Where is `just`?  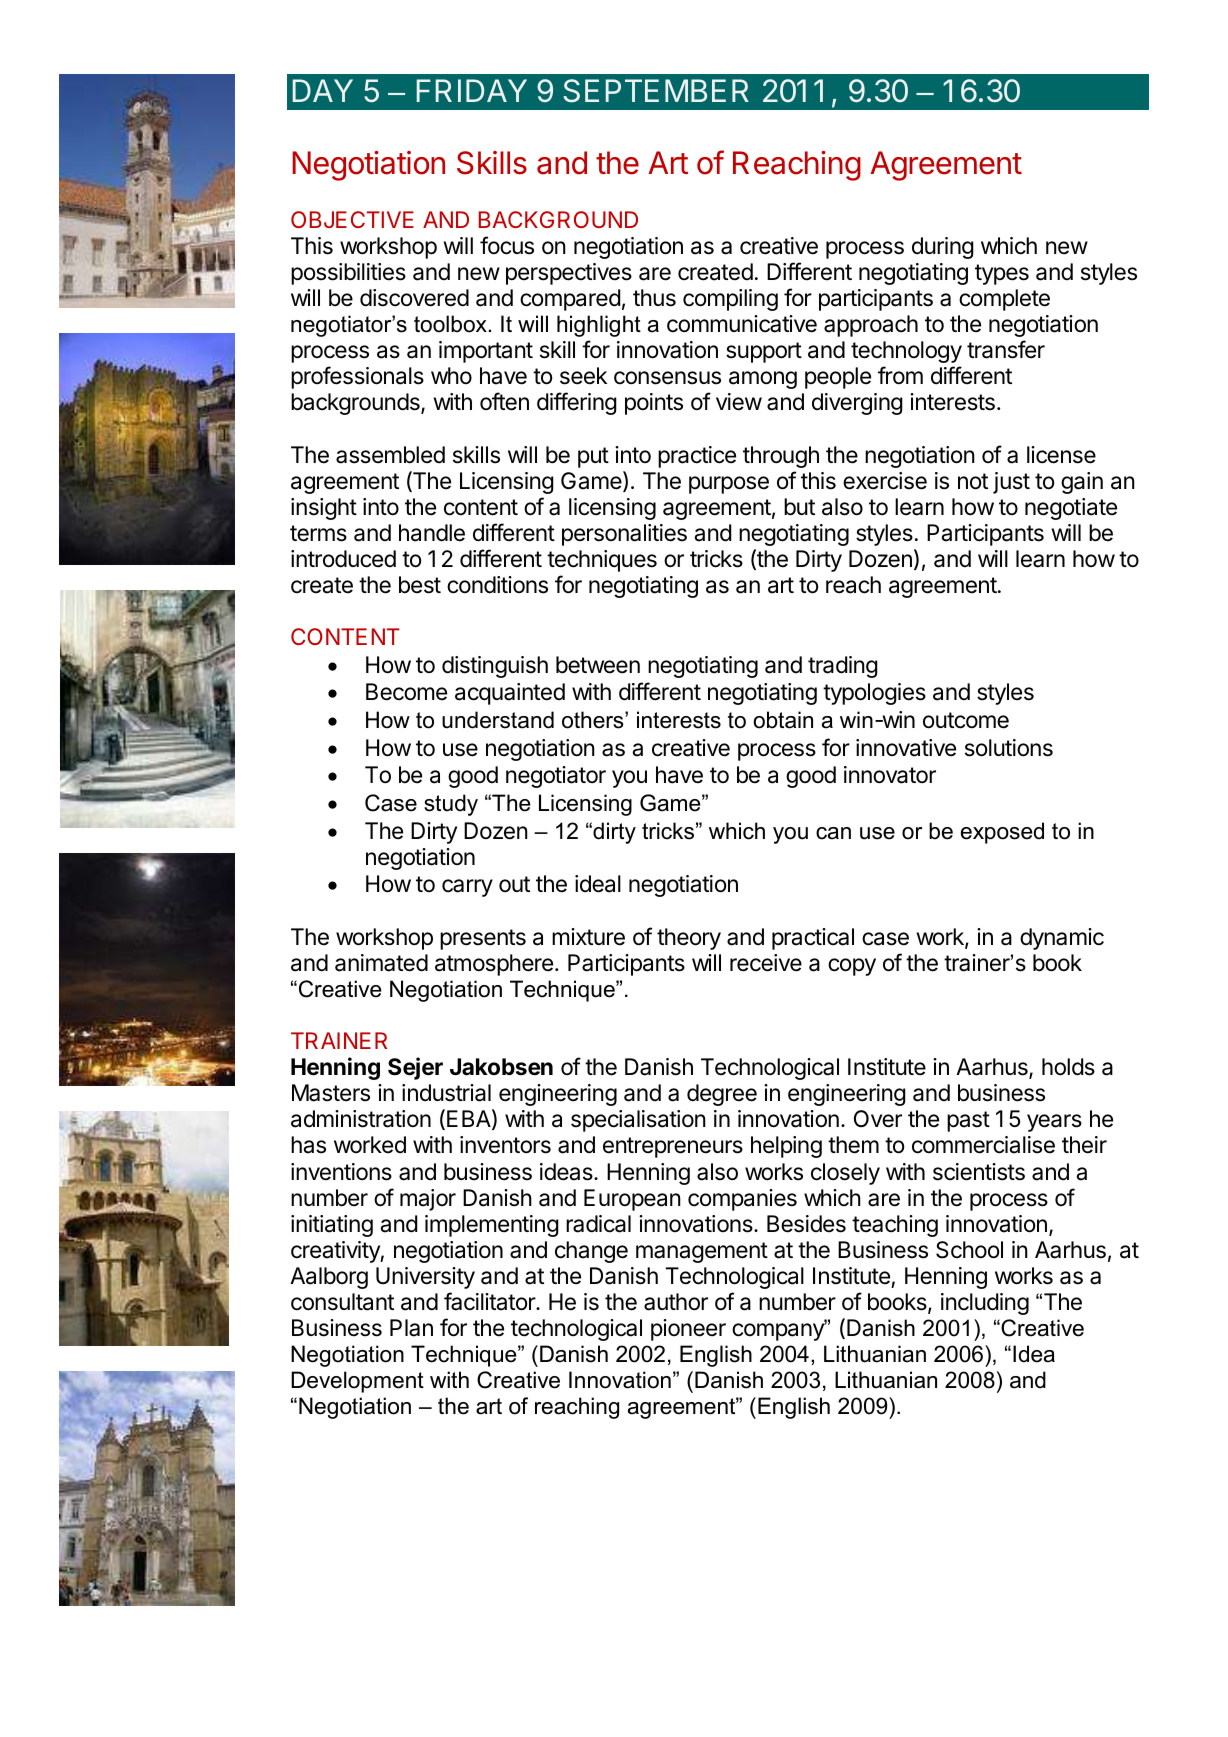
just is located at coordinates (1011, 483).
